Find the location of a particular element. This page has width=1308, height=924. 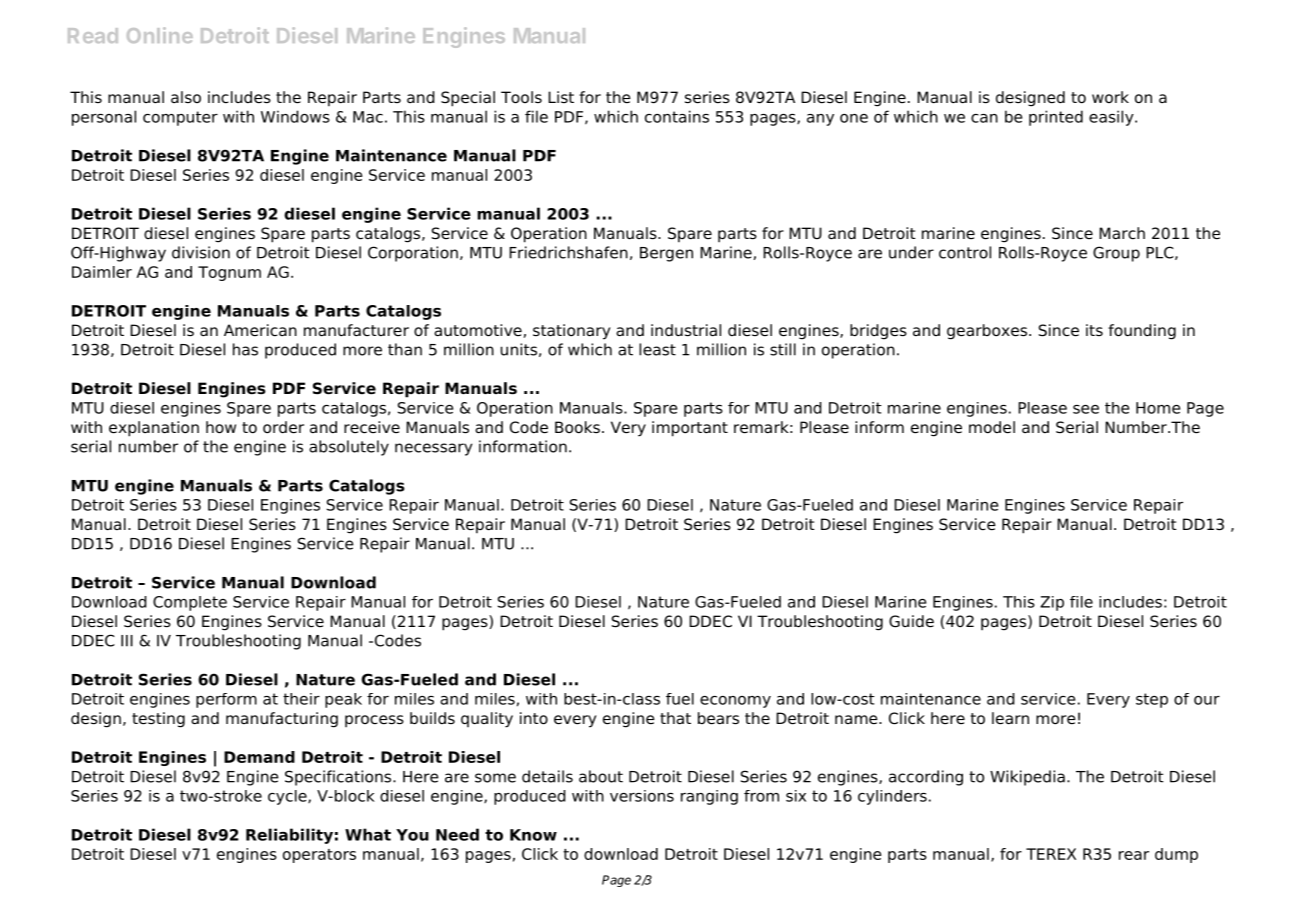

Zip is located at coordinates (1052, 603).
